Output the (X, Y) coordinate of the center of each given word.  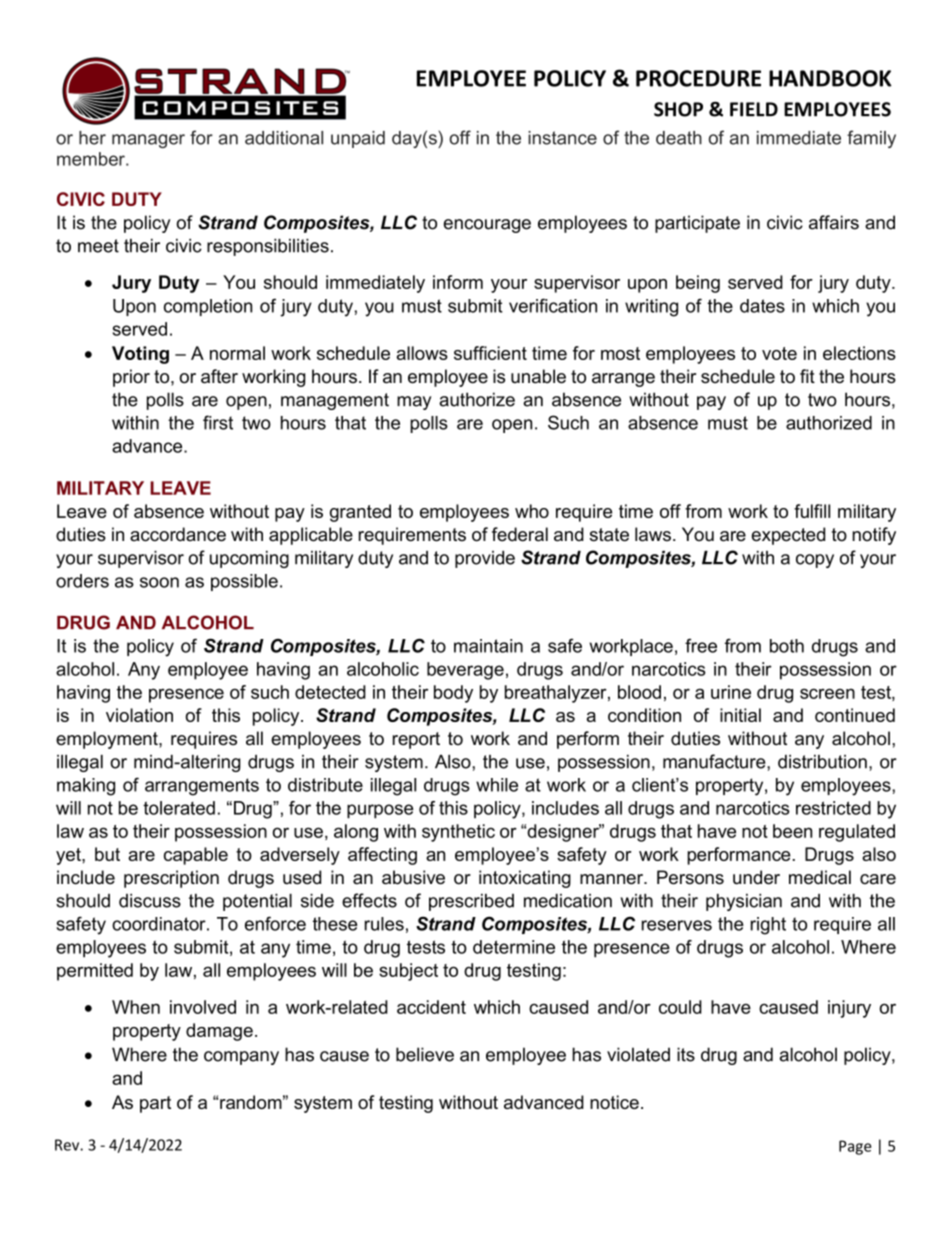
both (787, 646)
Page (855, 1147)
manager (148, 141)
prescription (171, 879)
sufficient (490, 353)
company (241, 1058)
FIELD (754, 109)
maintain (488, 646)
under (756, 877)
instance (562, 138)
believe (425, 1054)
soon (159, 582)
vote (779, 353)
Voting (140, 355)
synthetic (458, 833)
